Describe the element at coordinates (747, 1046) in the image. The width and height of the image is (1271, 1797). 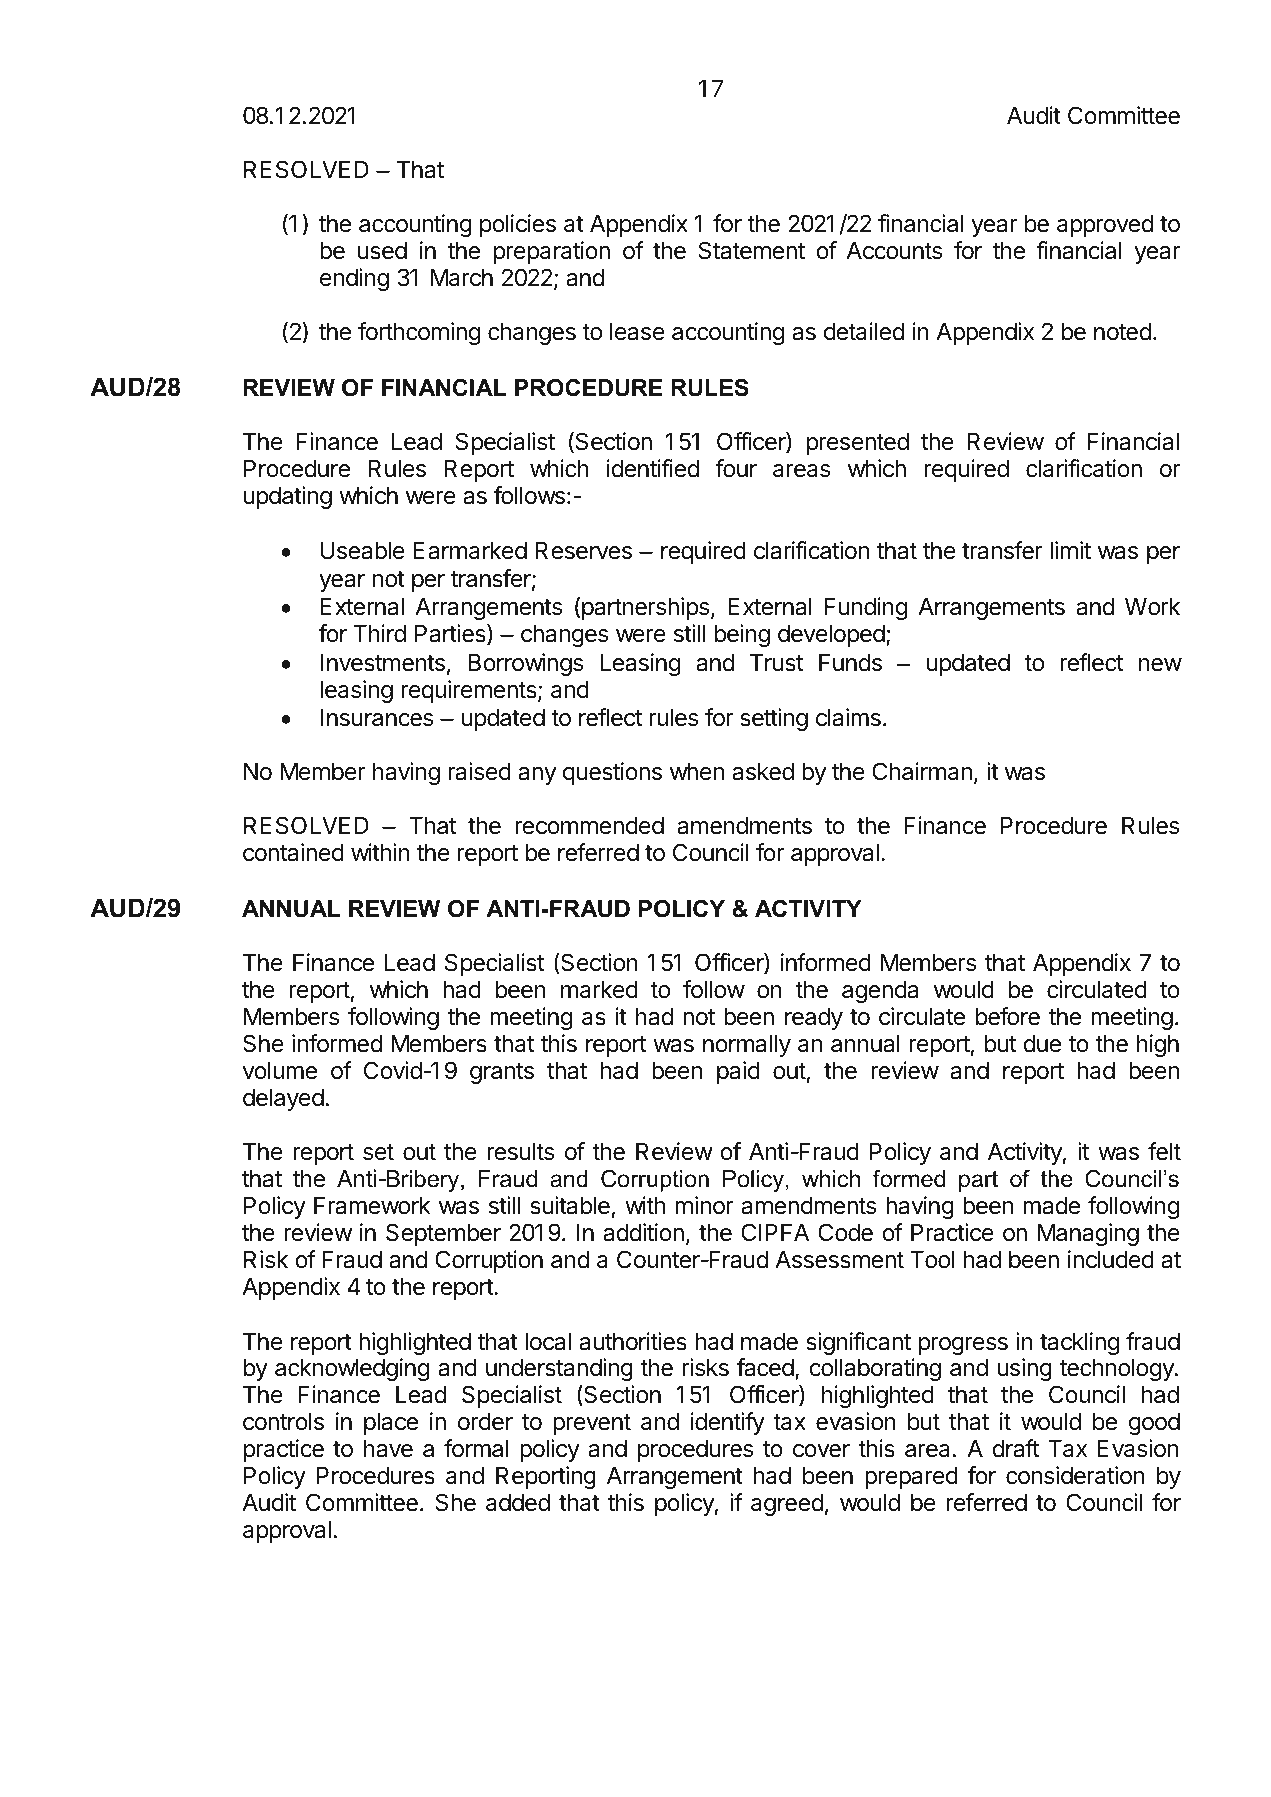
I see `normally` at that location.
